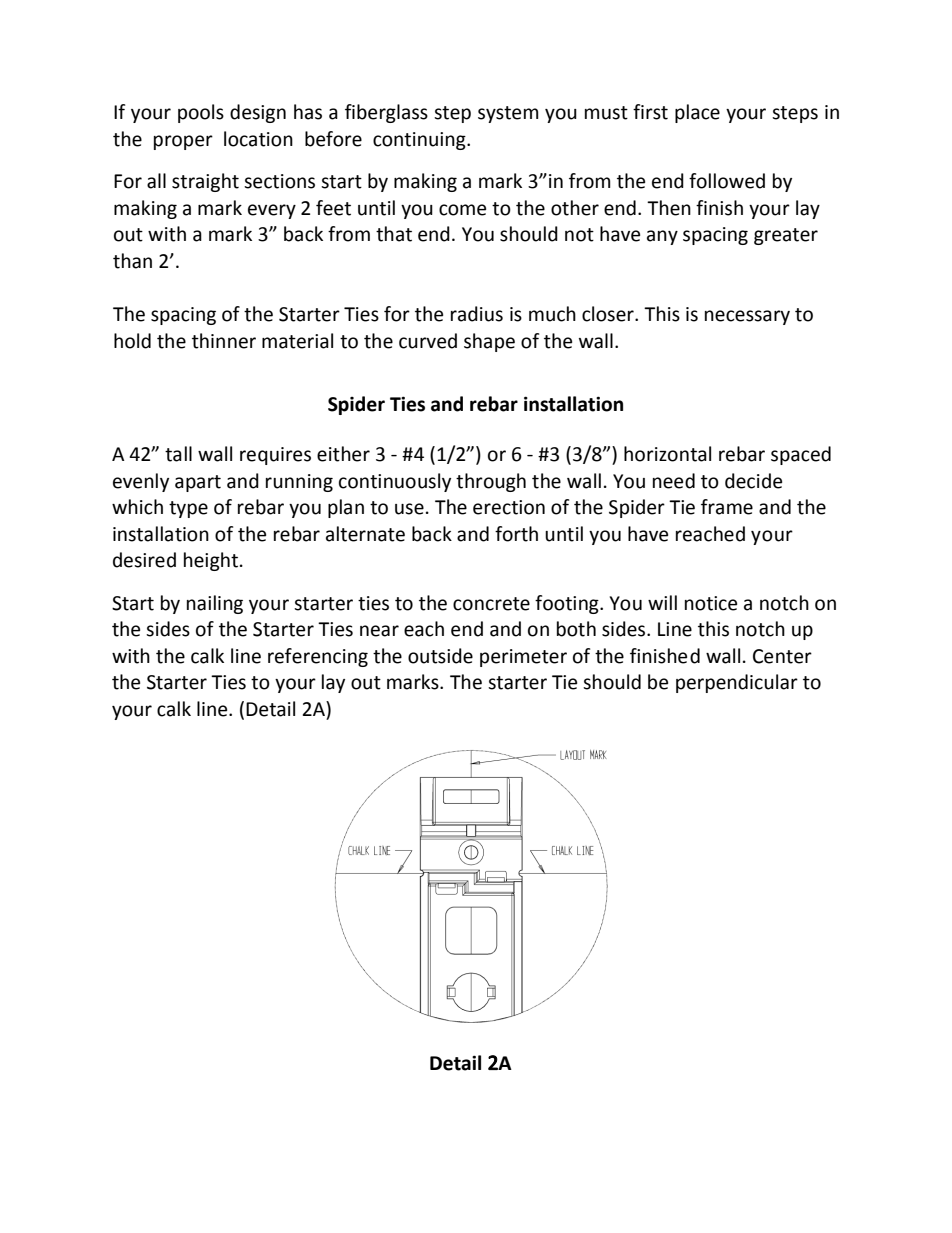  What do you see at coordinates (420, 141) in the image?
I see `continuing` at bounding box center [420, 141].
